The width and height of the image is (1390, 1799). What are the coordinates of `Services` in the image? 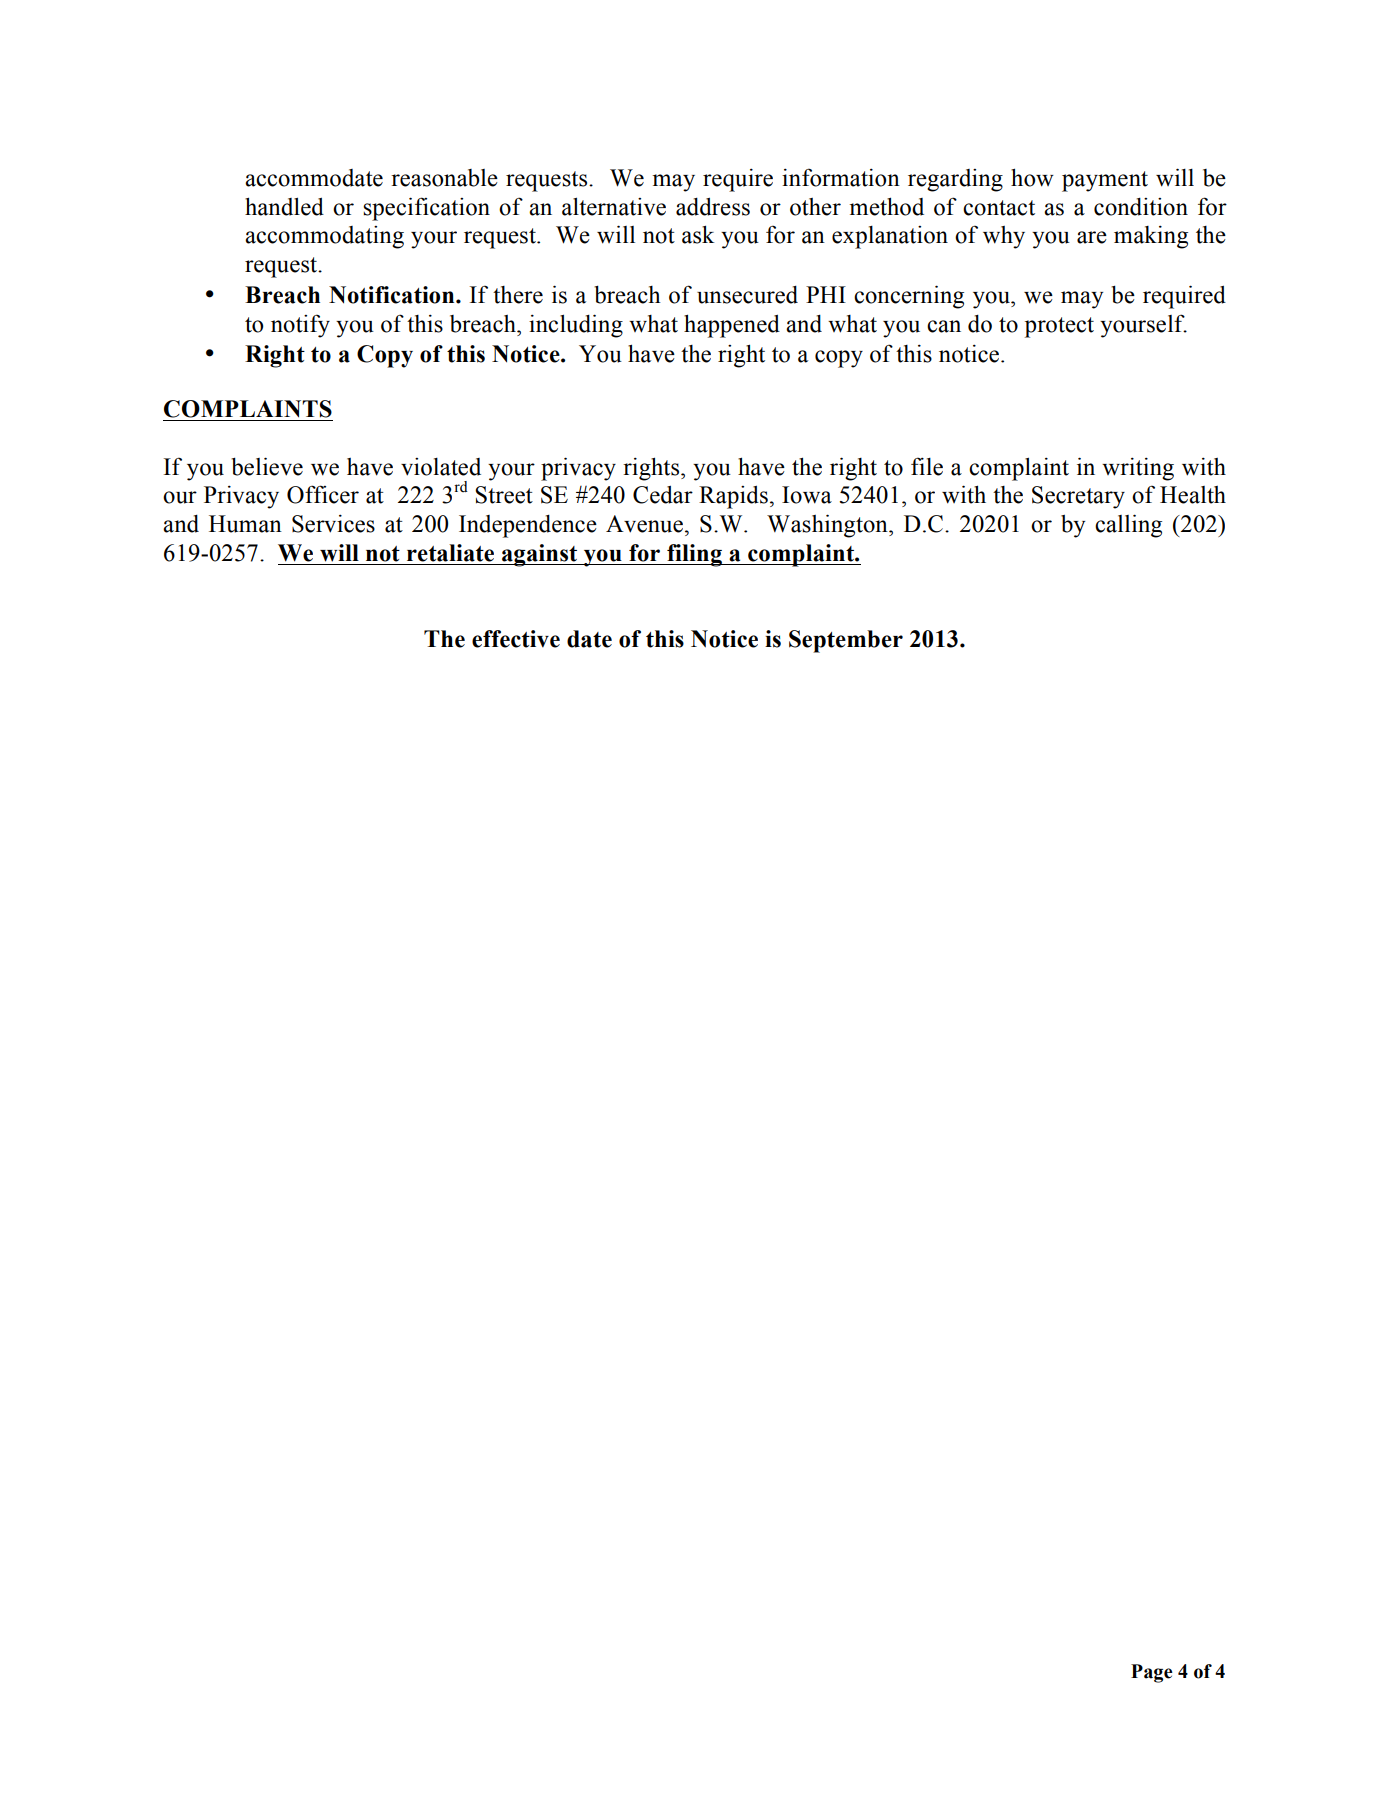 It's located at (333, 524).
